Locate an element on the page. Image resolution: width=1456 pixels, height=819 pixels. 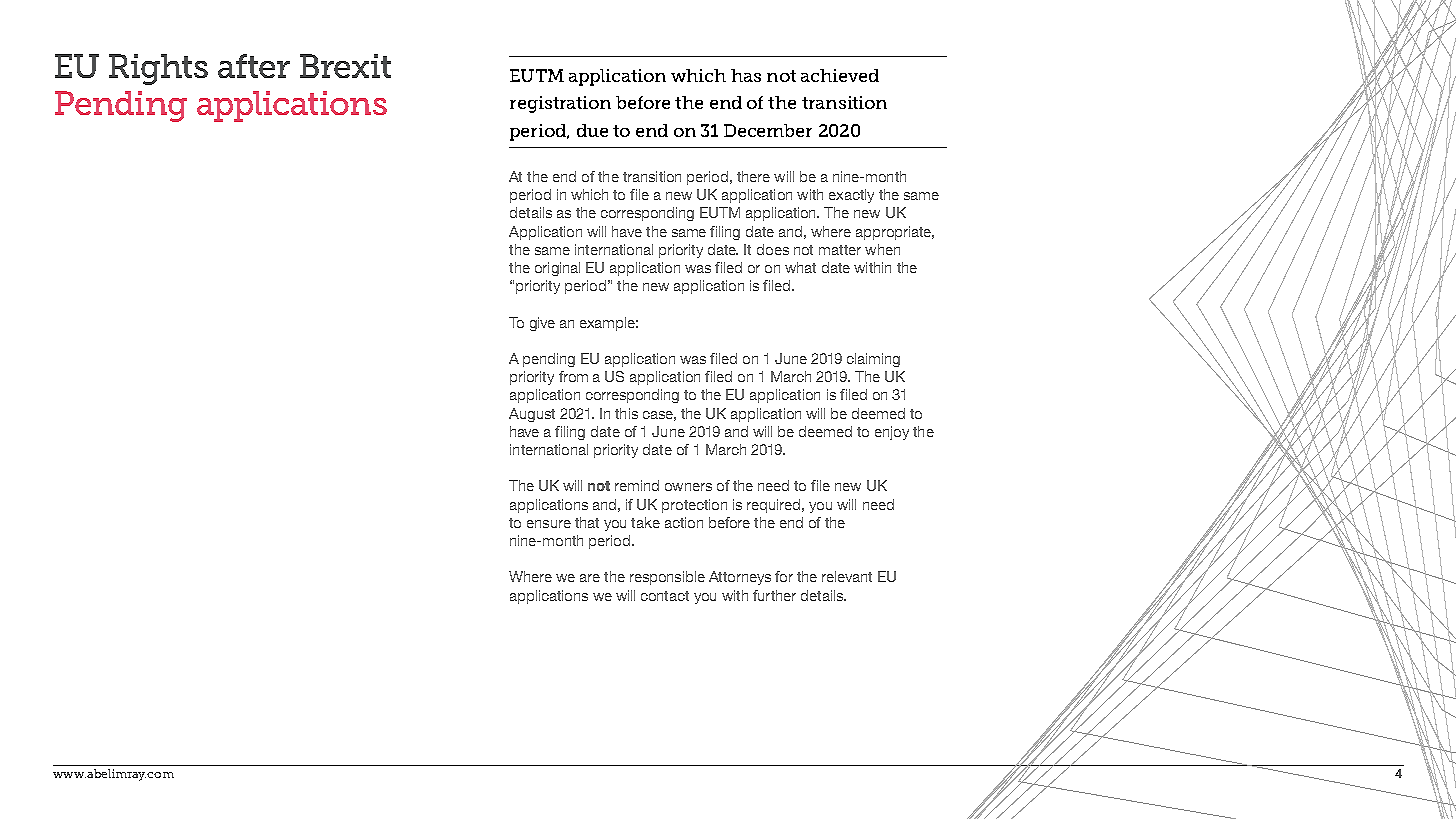
achieved is located at coordinates (840, 75).
